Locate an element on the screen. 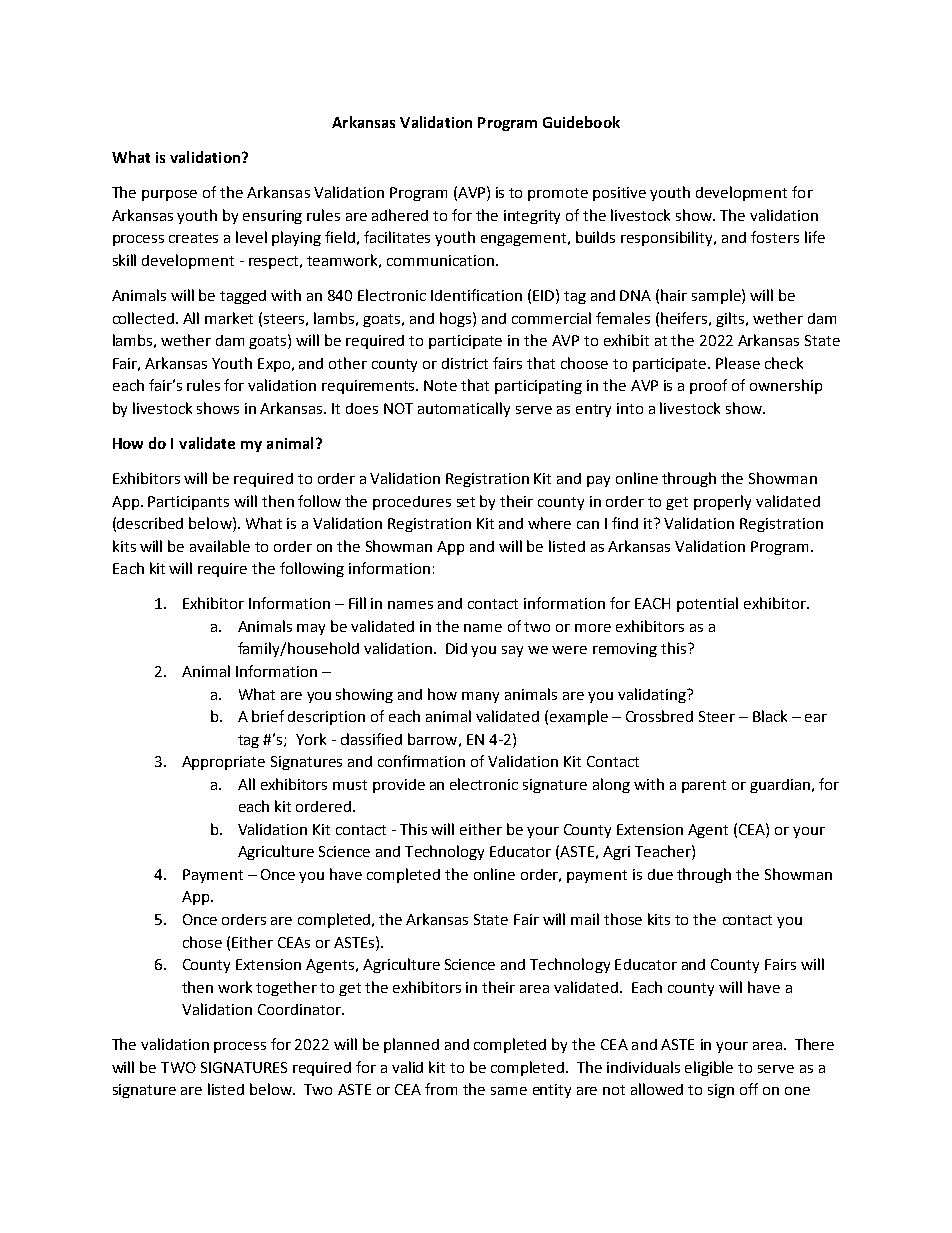 This screenshot has height=1233, width=952. properly is located at coordinates (722, 502).
